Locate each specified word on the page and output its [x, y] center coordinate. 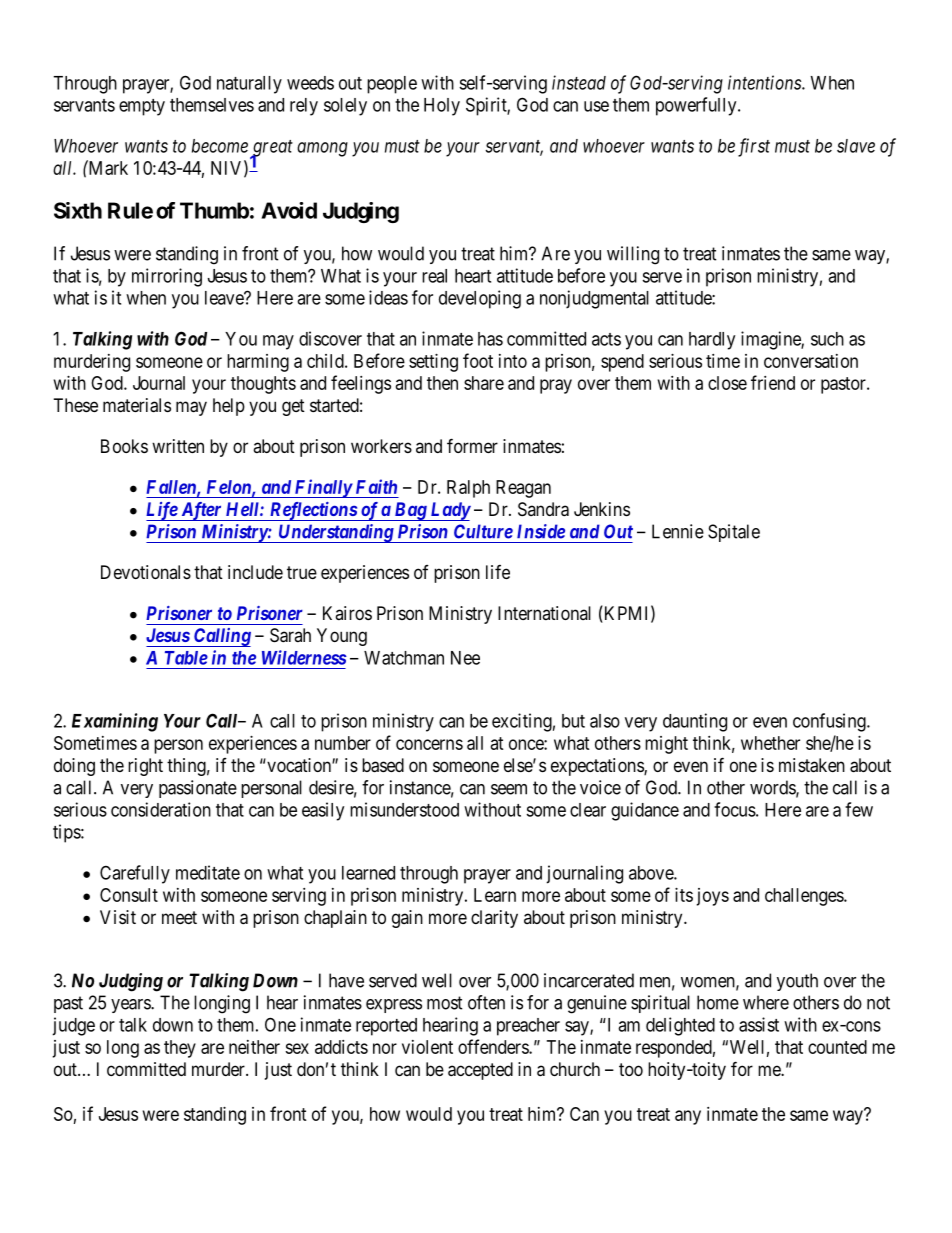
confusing [830, 722]
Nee [465, 658]
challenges [805, 897]
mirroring [167, 277]
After [201, 511]
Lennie [678, 531]
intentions [765, 82]
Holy [442, 107]
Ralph [468, 489]
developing [480, 299]
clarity [494, 919]
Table [186, 658]
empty [142, 107]
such [827, 339]
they [180, 1049]
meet [179, 917]
